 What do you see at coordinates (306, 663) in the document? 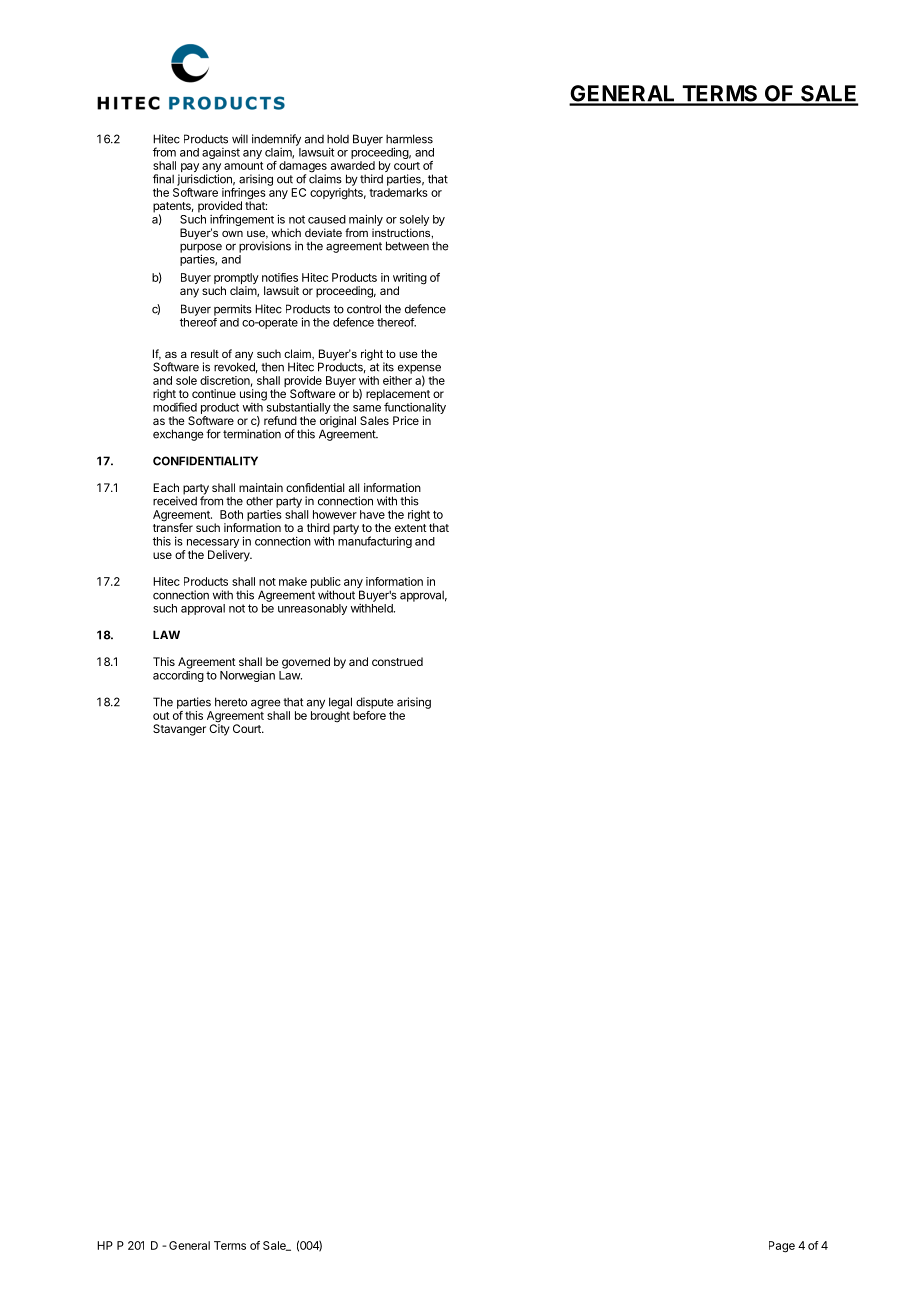
I see `governed` at bounding box center [306, 663].
